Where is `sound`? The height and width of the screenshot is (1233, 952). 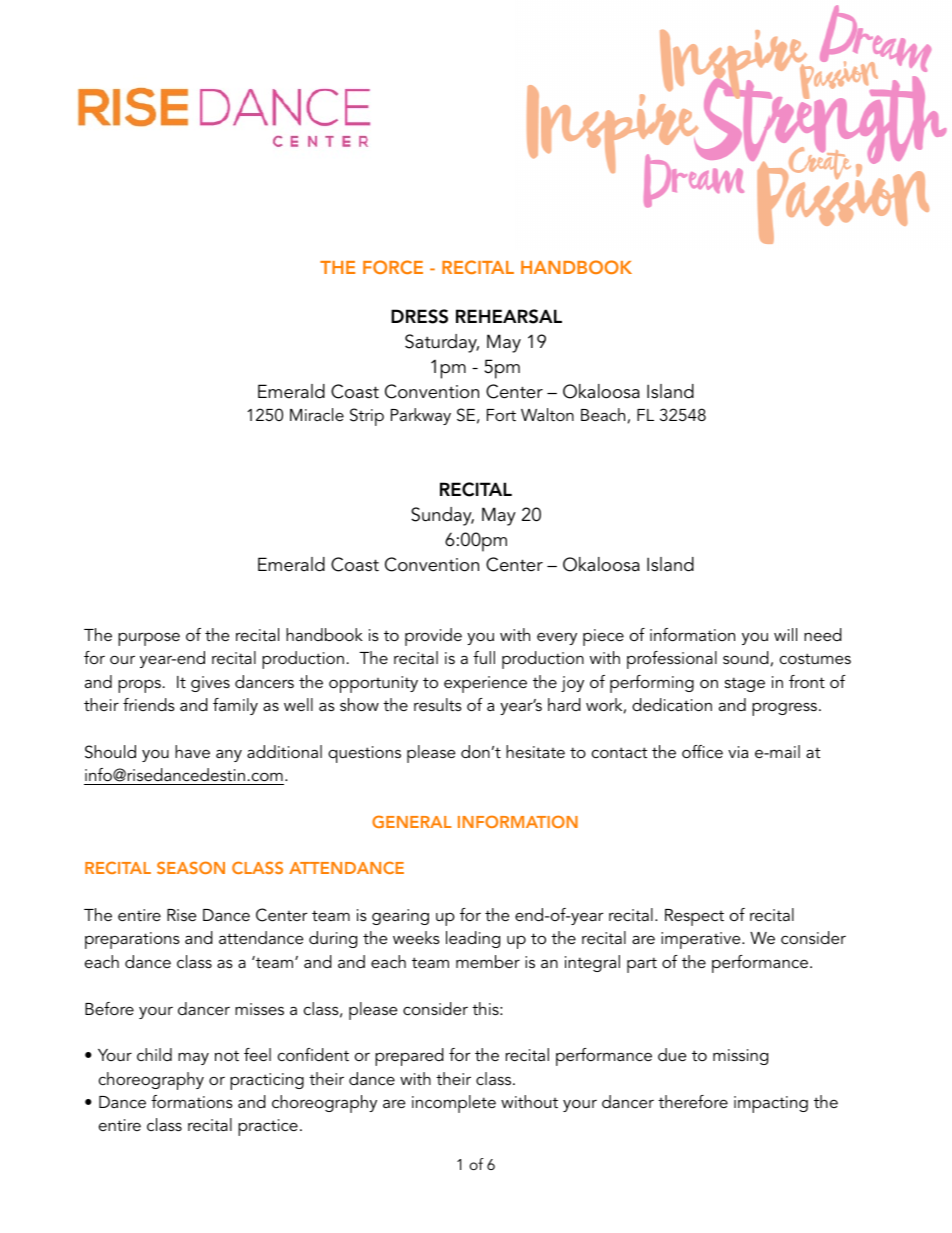
sound is located at coordinates (746, 657).
